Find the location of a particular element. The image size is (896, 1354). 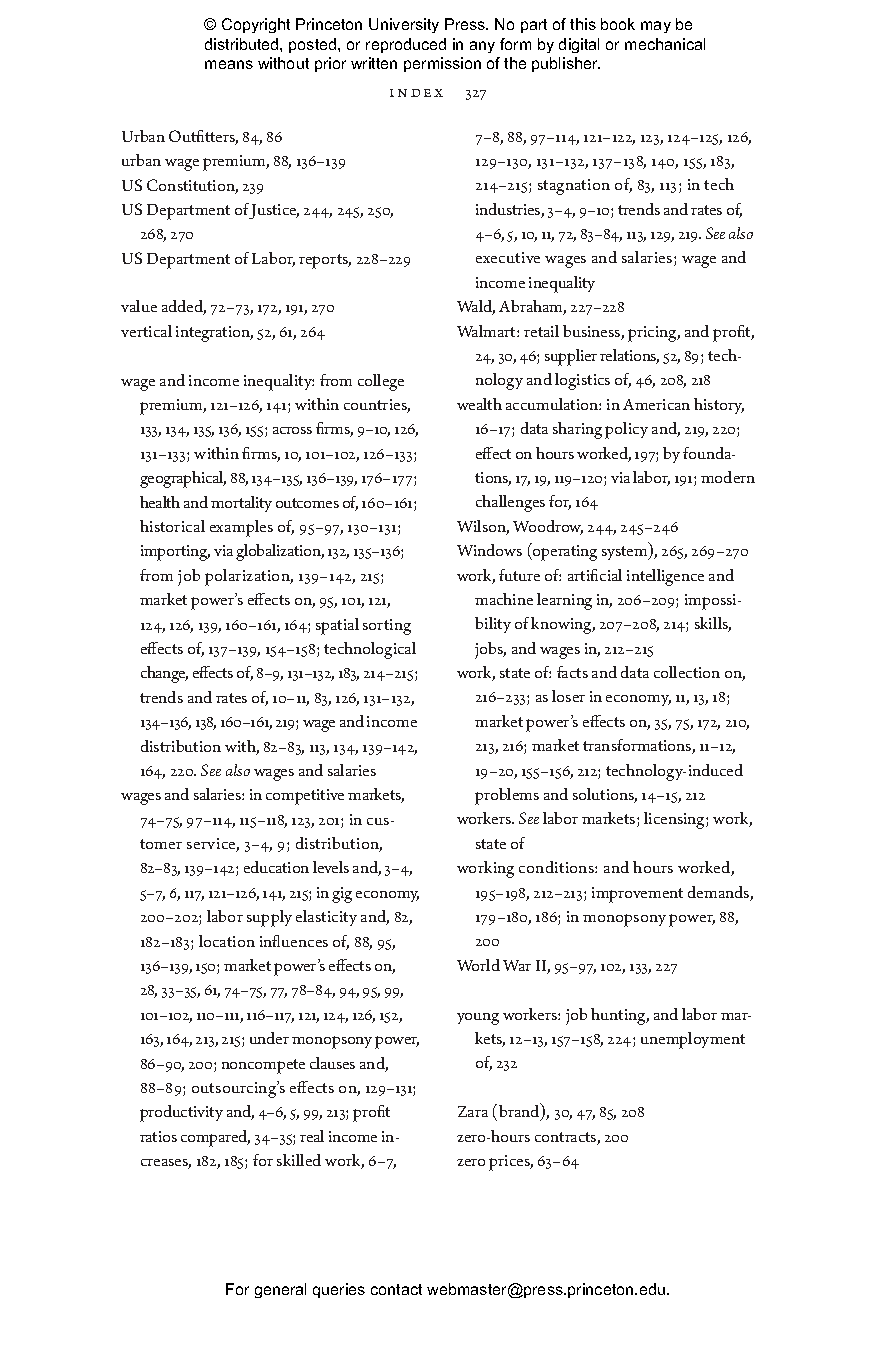

World is located at coordinates (478, 965).
